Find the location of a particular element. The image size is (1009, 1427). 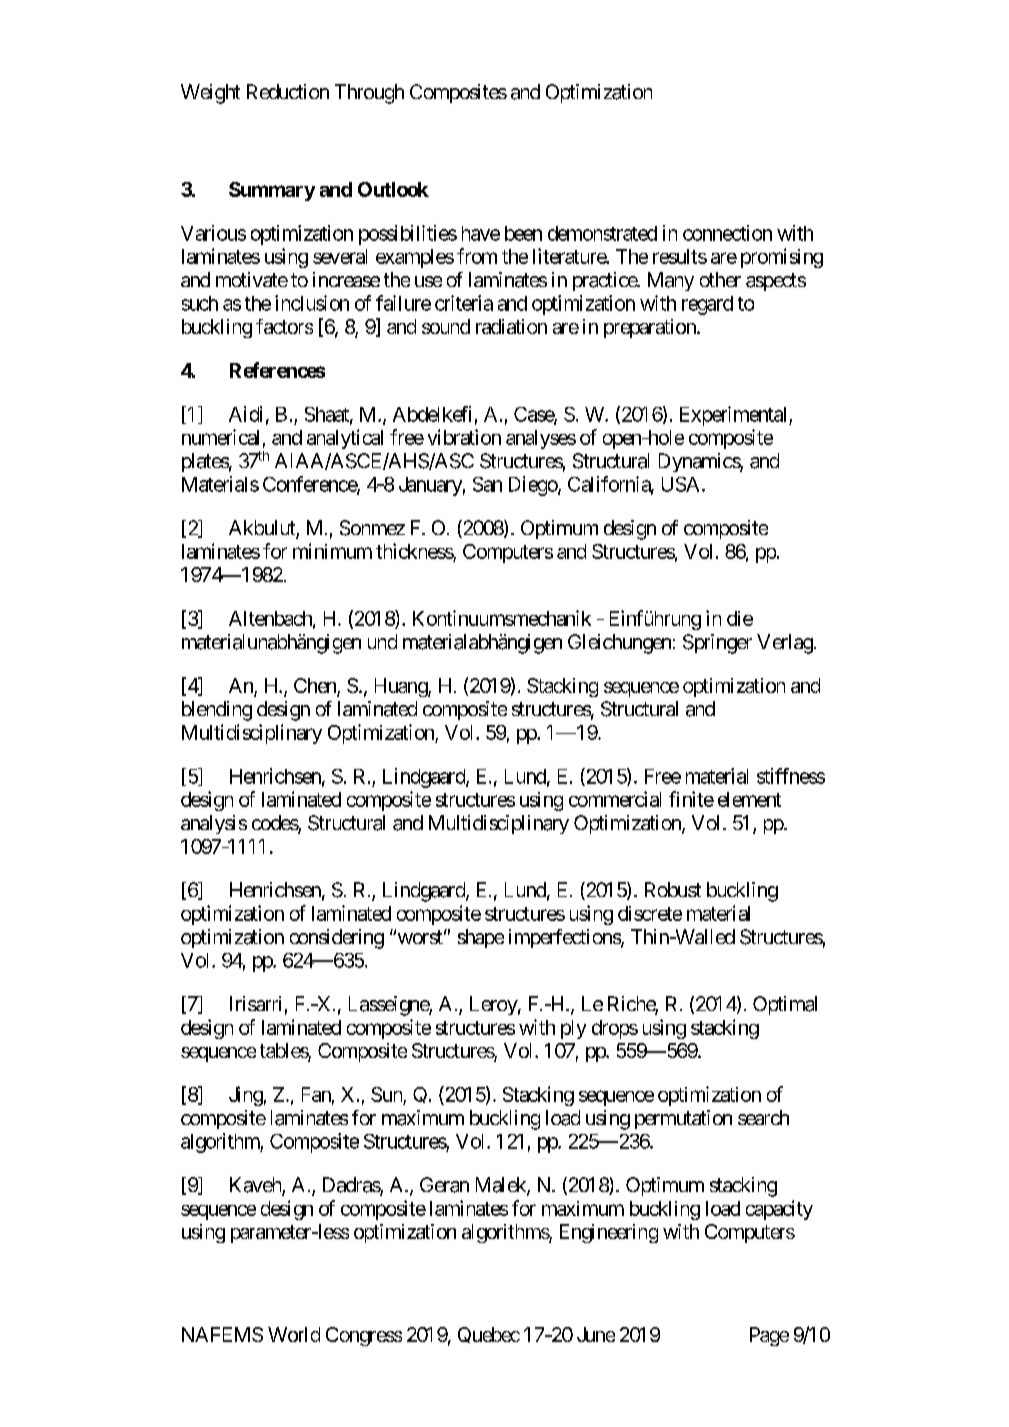

Experimental is located at coordinates (735, 416).
